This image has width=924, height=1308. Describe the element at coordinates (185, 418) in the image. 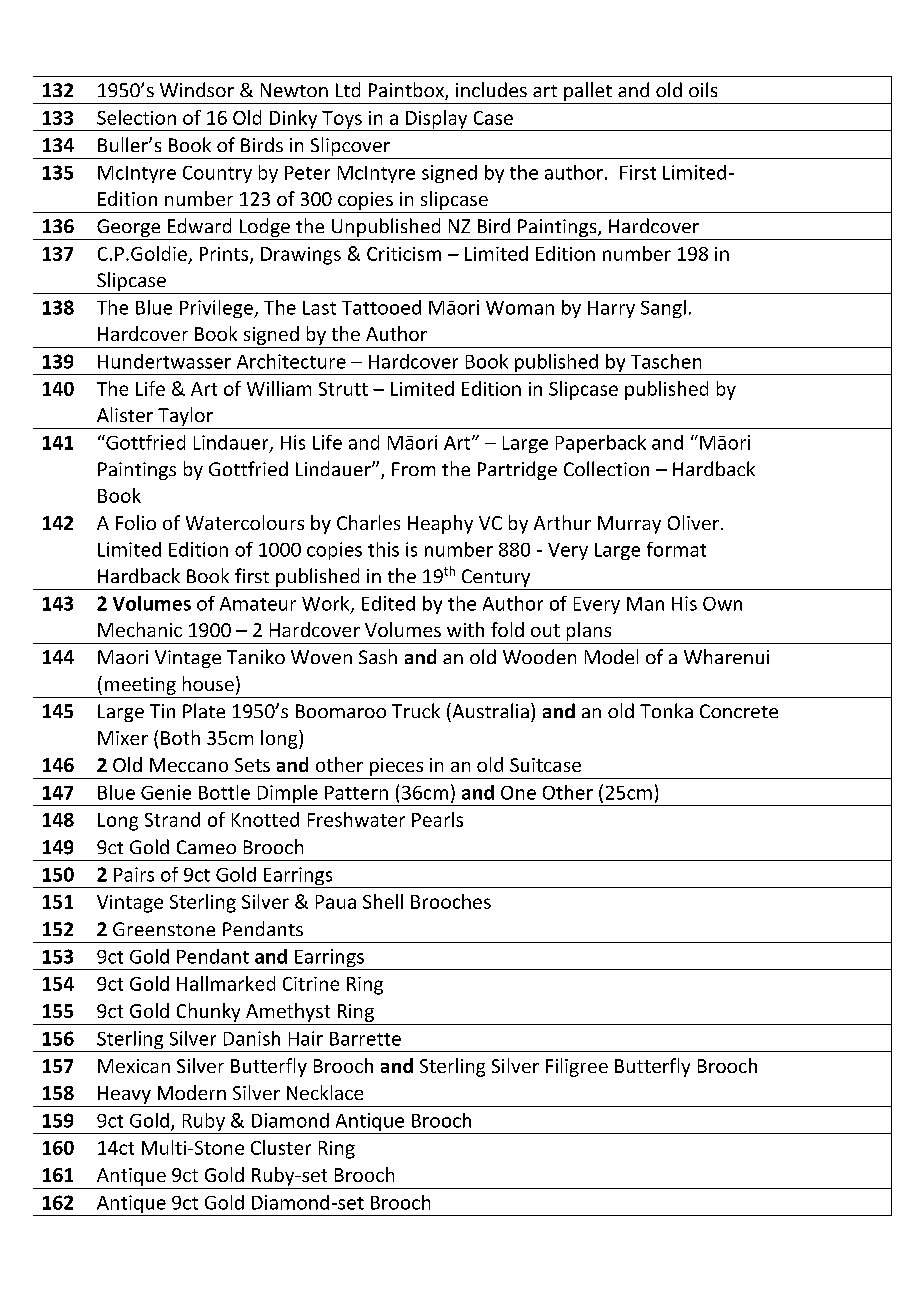

I see `Taylor` at that location.
